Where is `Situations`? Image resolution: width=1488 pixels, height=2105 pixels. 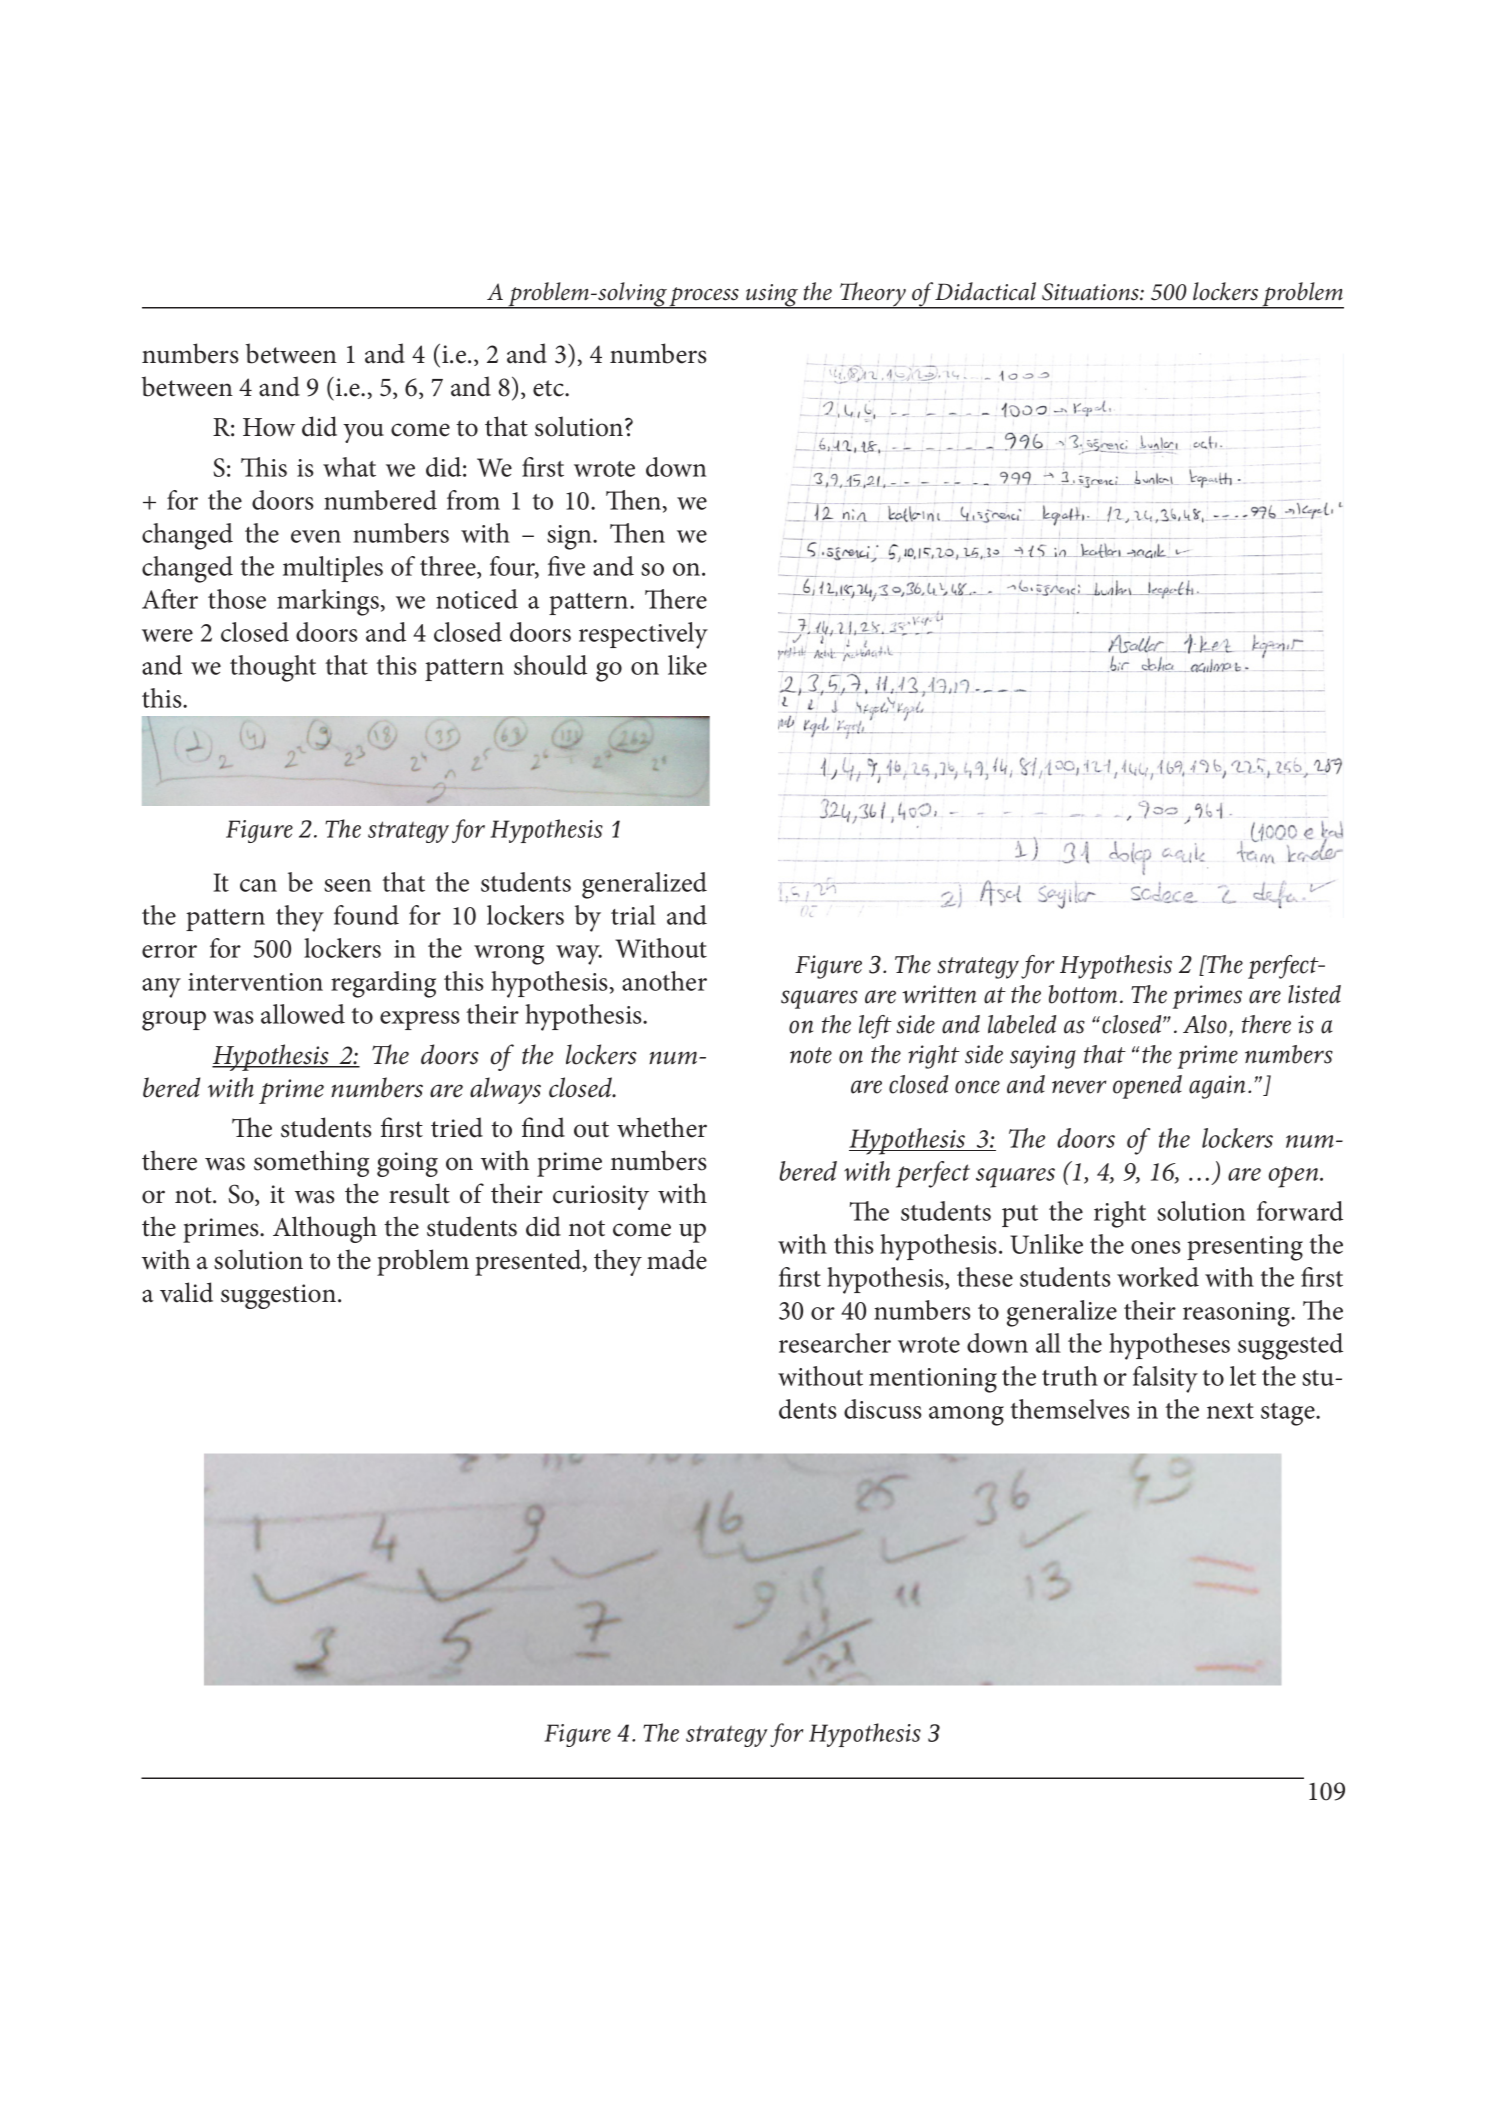
Situations is located at coordinates (1091, 292).
